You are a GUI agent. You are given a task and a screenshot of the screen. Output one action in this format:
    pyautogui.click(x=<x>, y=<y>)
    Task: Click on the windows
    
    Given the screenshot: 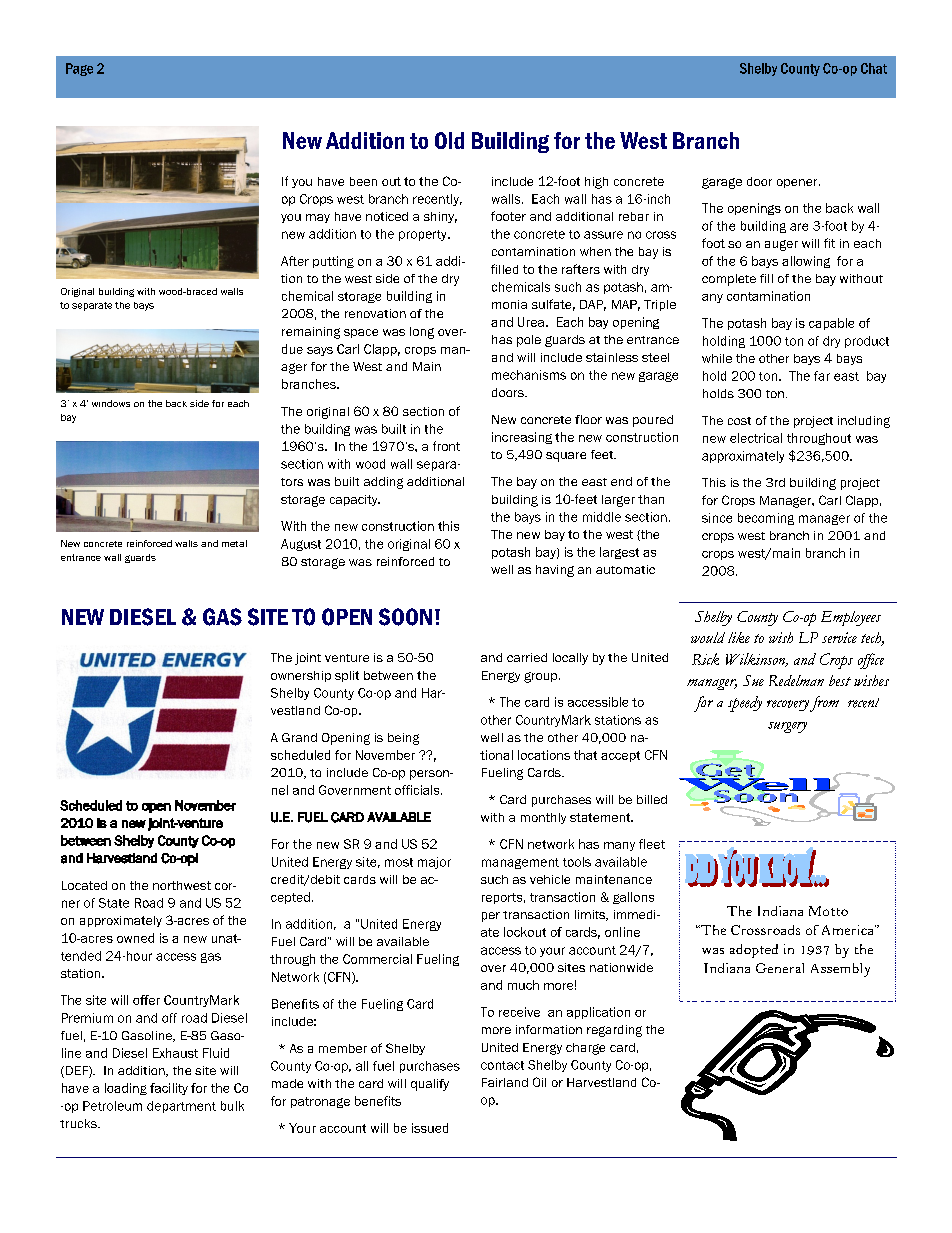 What is the action you would take?
    pyautogui.click(x=111, y=403)
